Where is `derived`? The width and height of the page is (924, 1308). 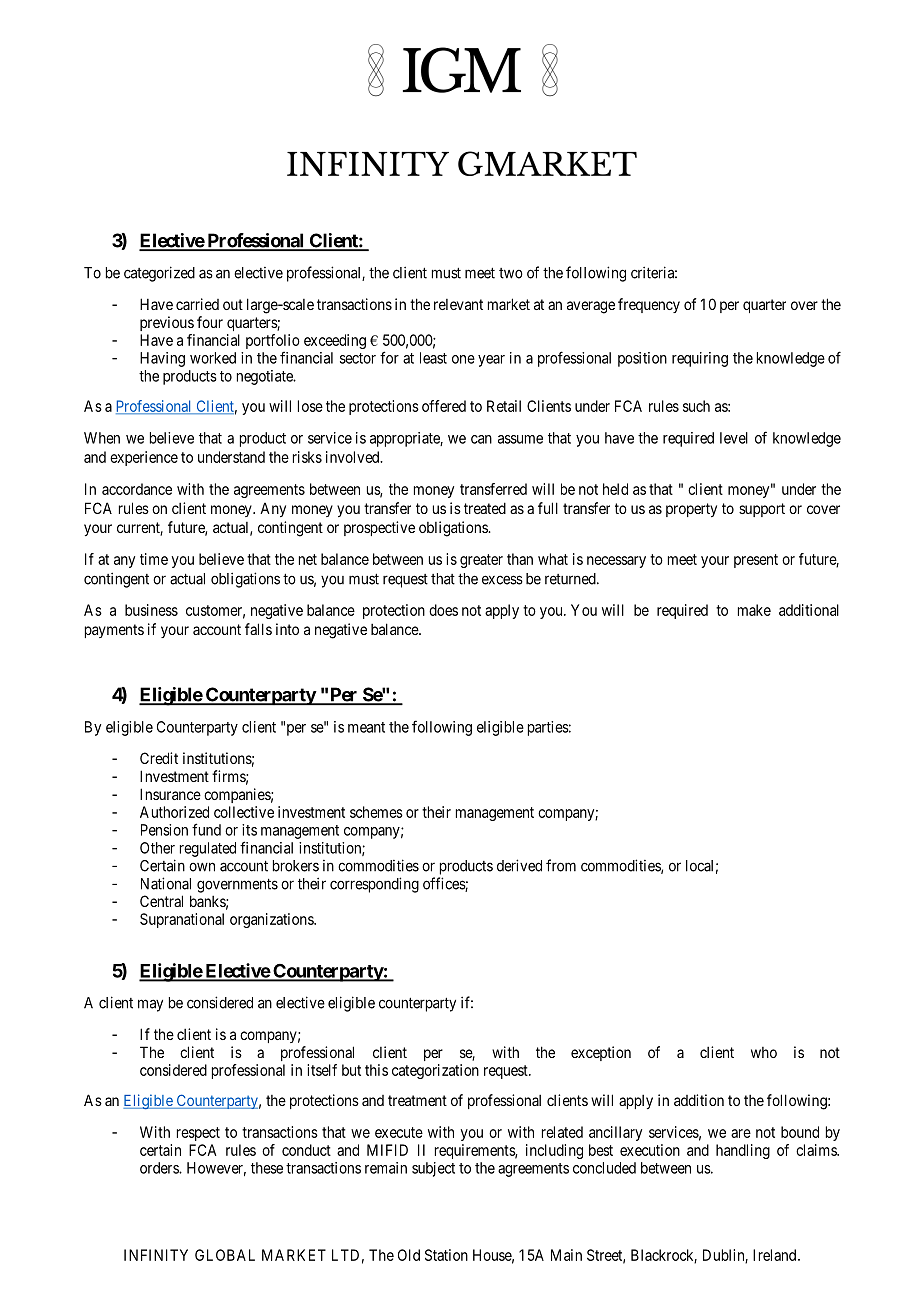
derived is located at coordinates (519, 865).
